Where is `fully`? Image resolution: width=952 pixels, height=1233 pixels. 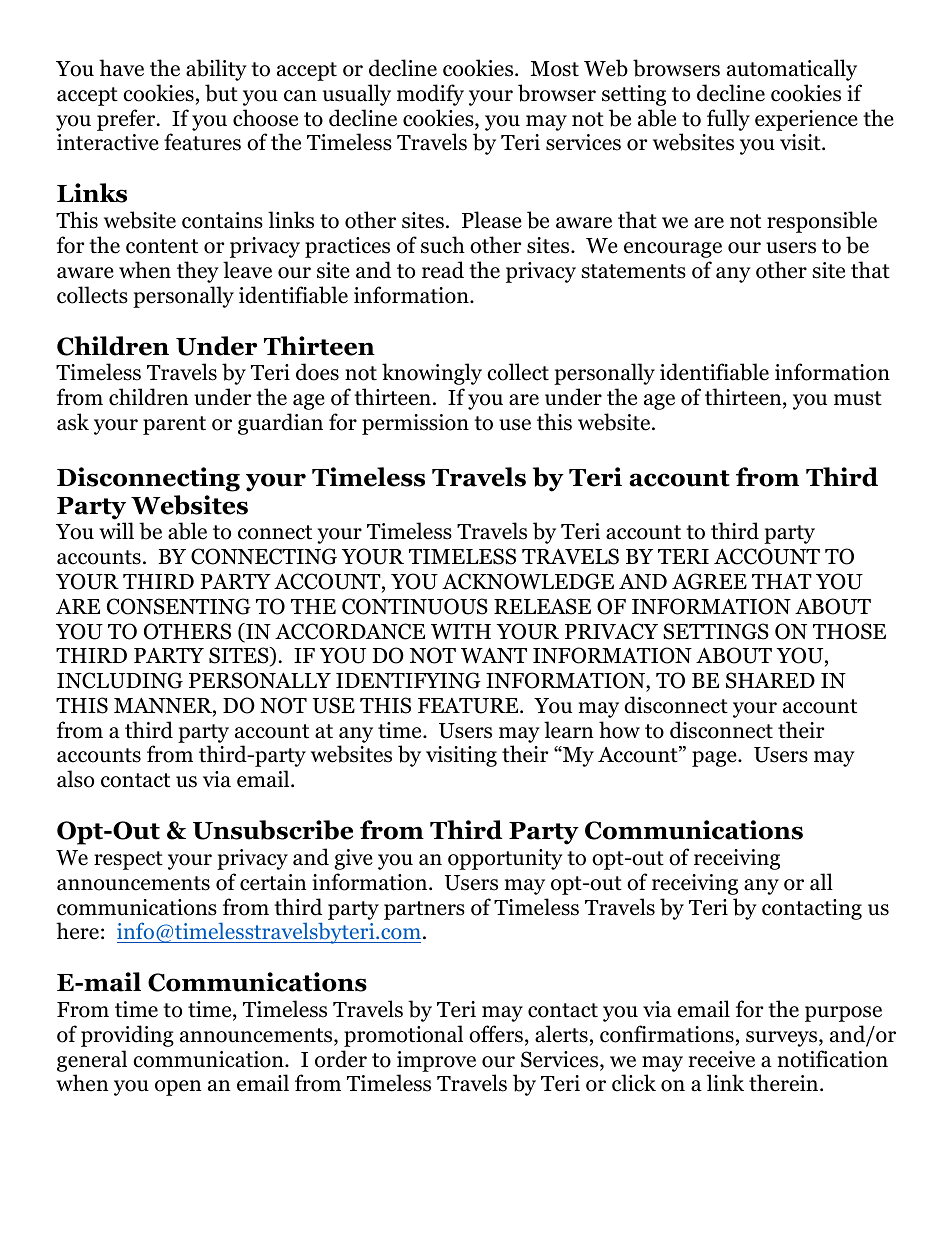 fully is located at coordinates (728, 120).
